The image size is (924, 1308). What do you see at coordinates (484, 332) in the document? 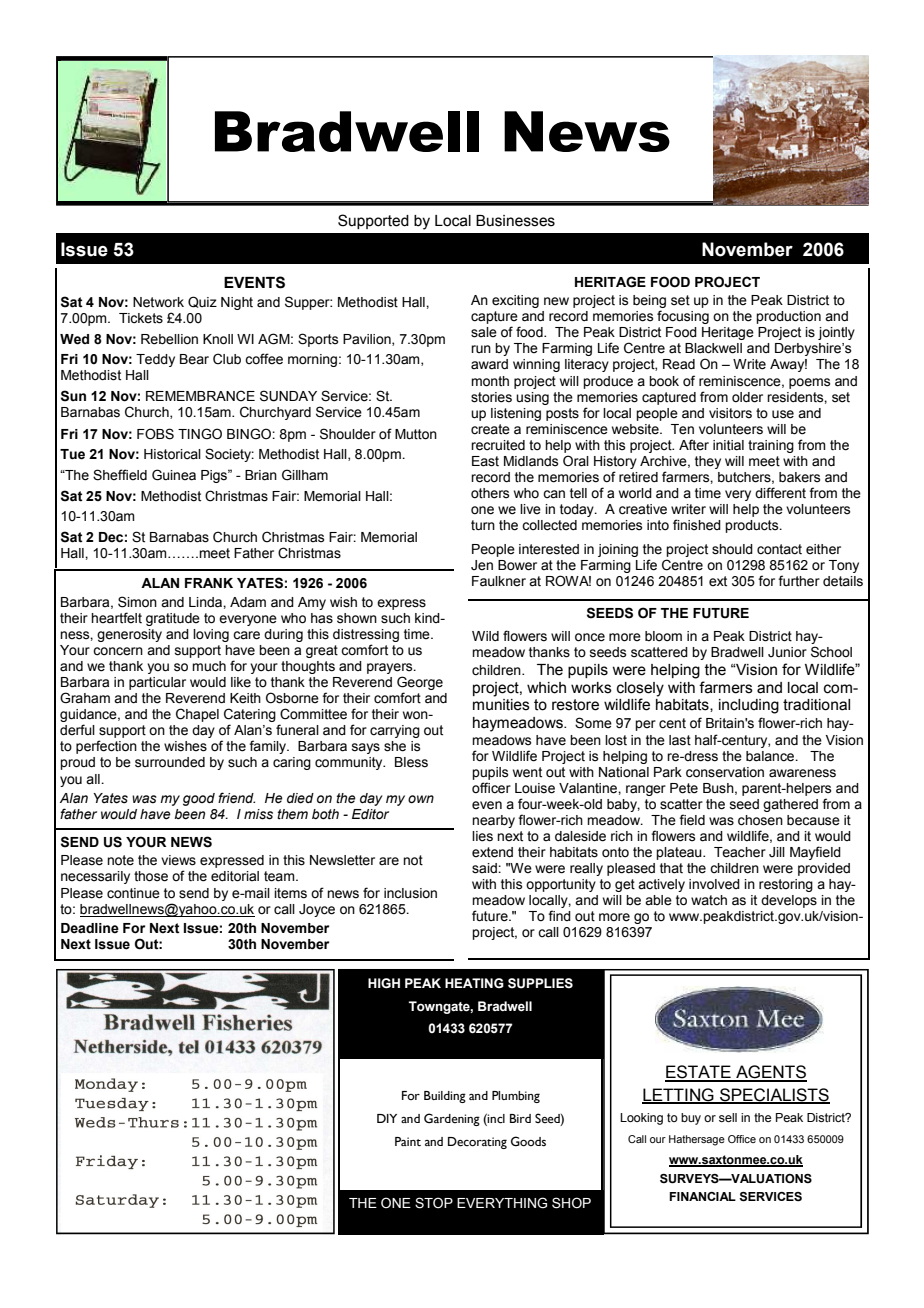
I see `sale` at bounding box center [484, 332].
